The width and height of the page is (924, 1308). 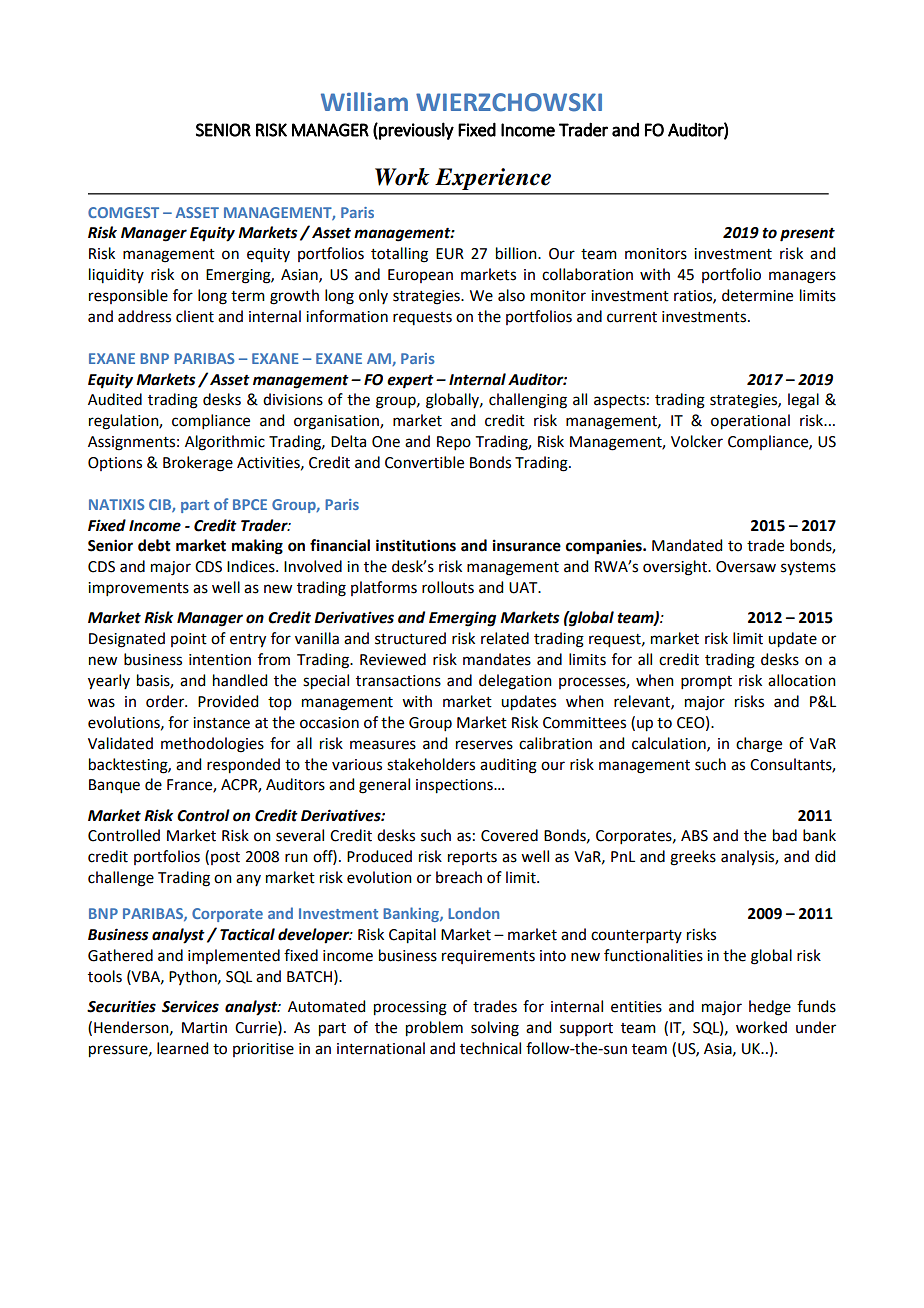 What do you see at coordinates (455, 786) in the page?
I see `inspections` at bounding box center [455, 786].
